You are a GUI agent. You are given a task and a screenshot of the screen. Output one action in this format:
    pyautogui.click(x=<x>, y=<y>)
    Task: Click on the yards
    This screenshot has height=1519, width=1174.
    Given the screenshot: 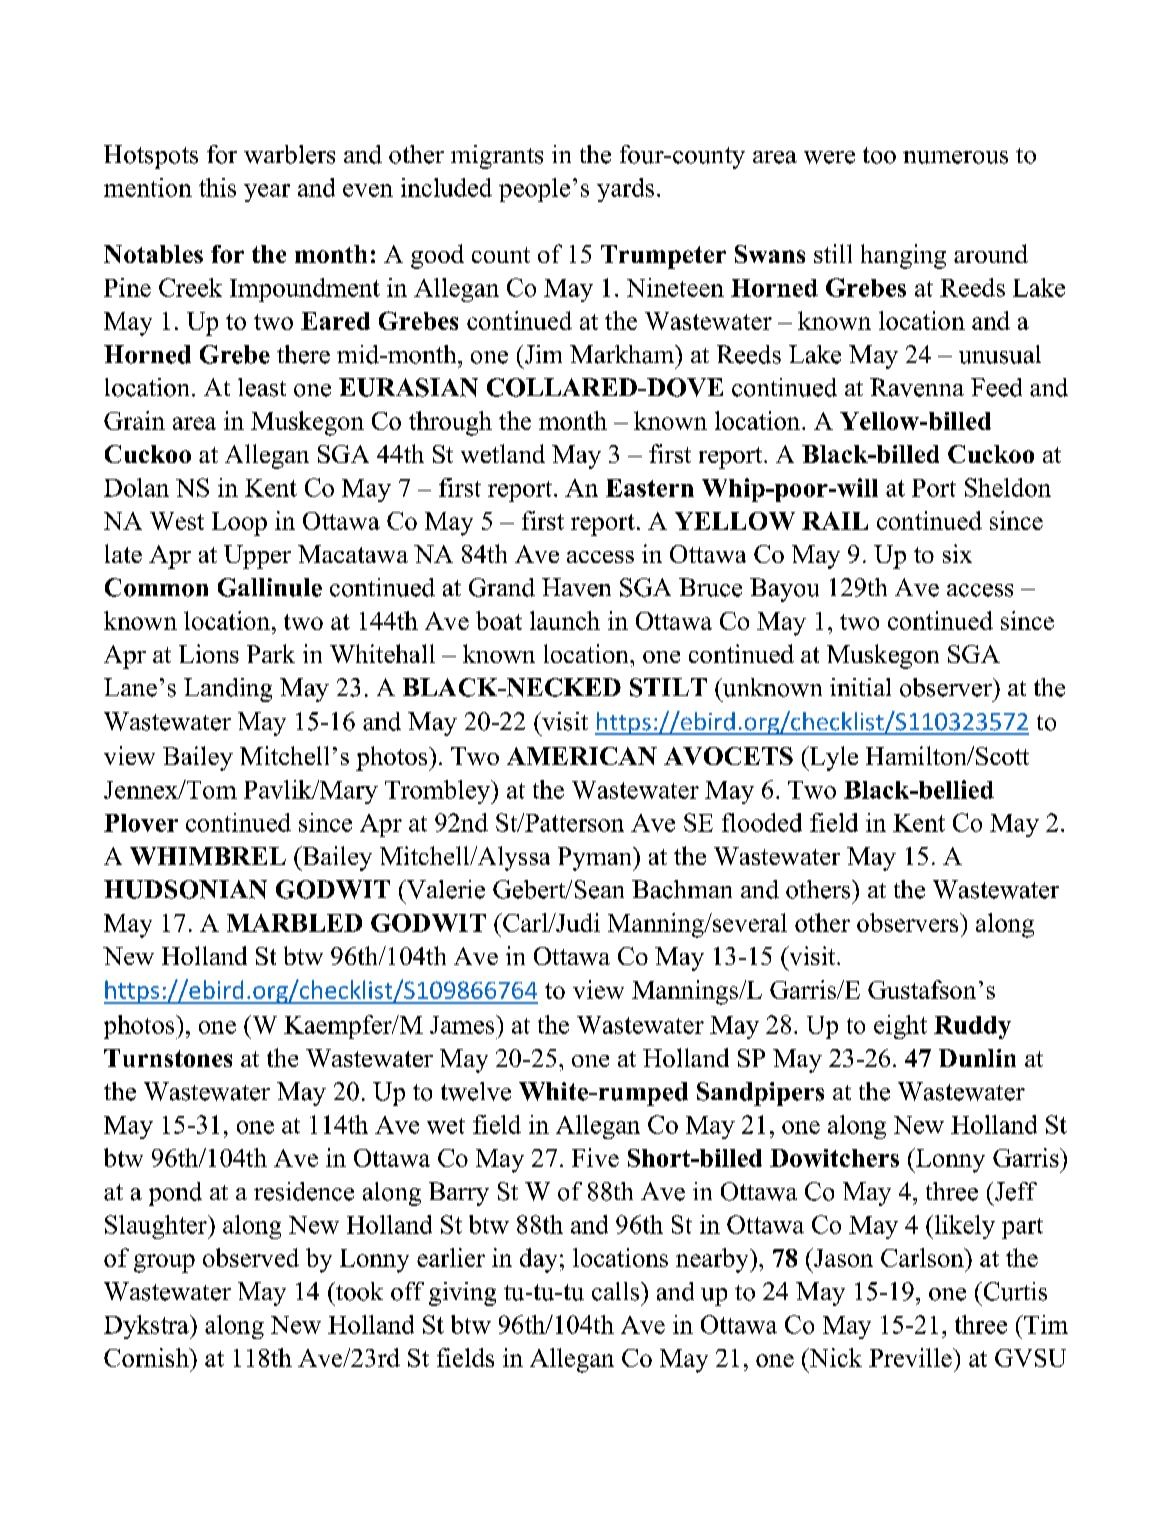 What is the action you would take?
    pyautogui.click(x=625, y=190)
